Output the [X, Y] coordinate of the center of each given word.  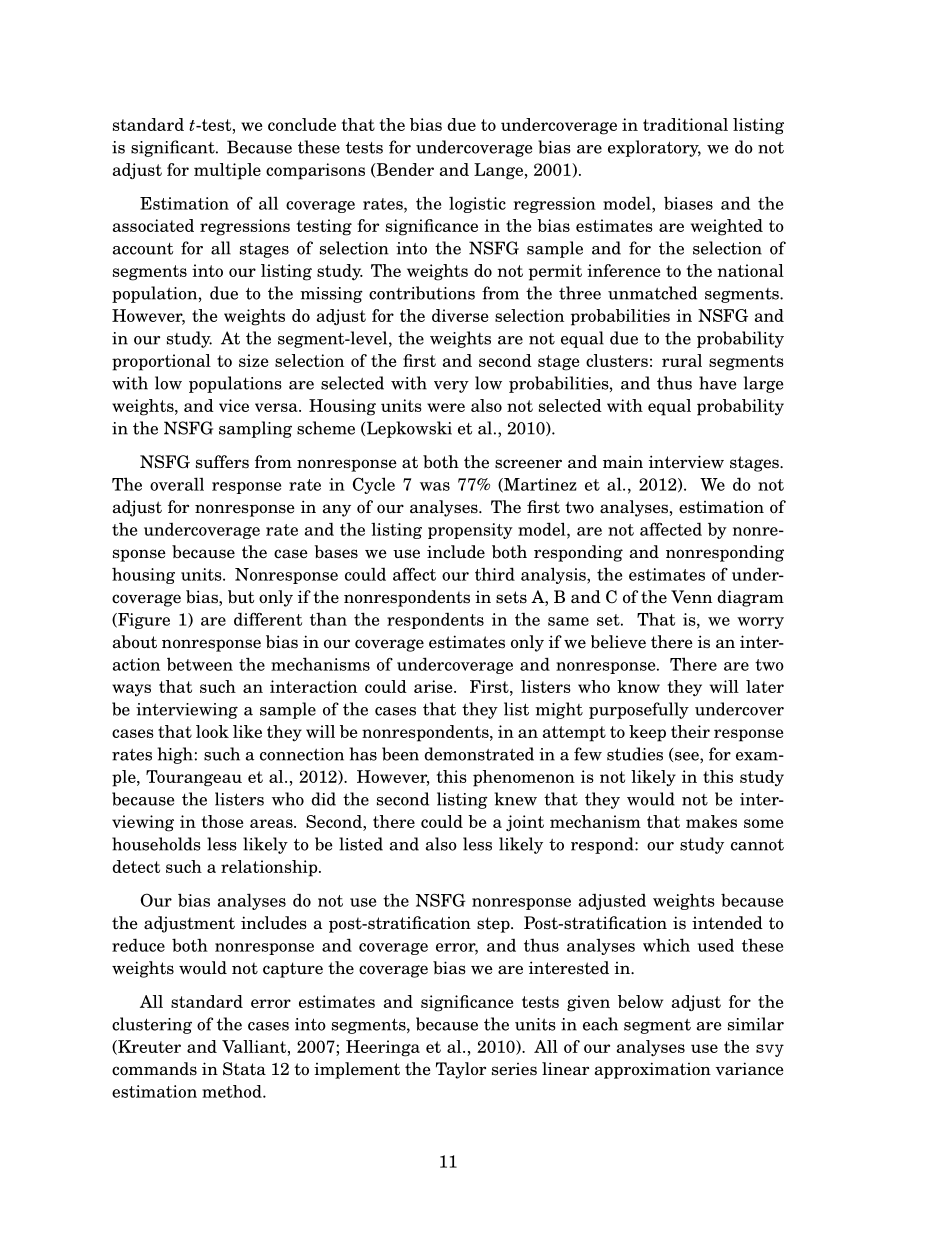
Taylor [461, 1070]
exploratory [654, 148]
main [623, 462]
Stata [244, 1069]
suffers [222, 462]
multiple [227, 171]
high [175, 755]
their [690, 731]
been [400, 754]
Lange [498, 171]
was [435, 486]
